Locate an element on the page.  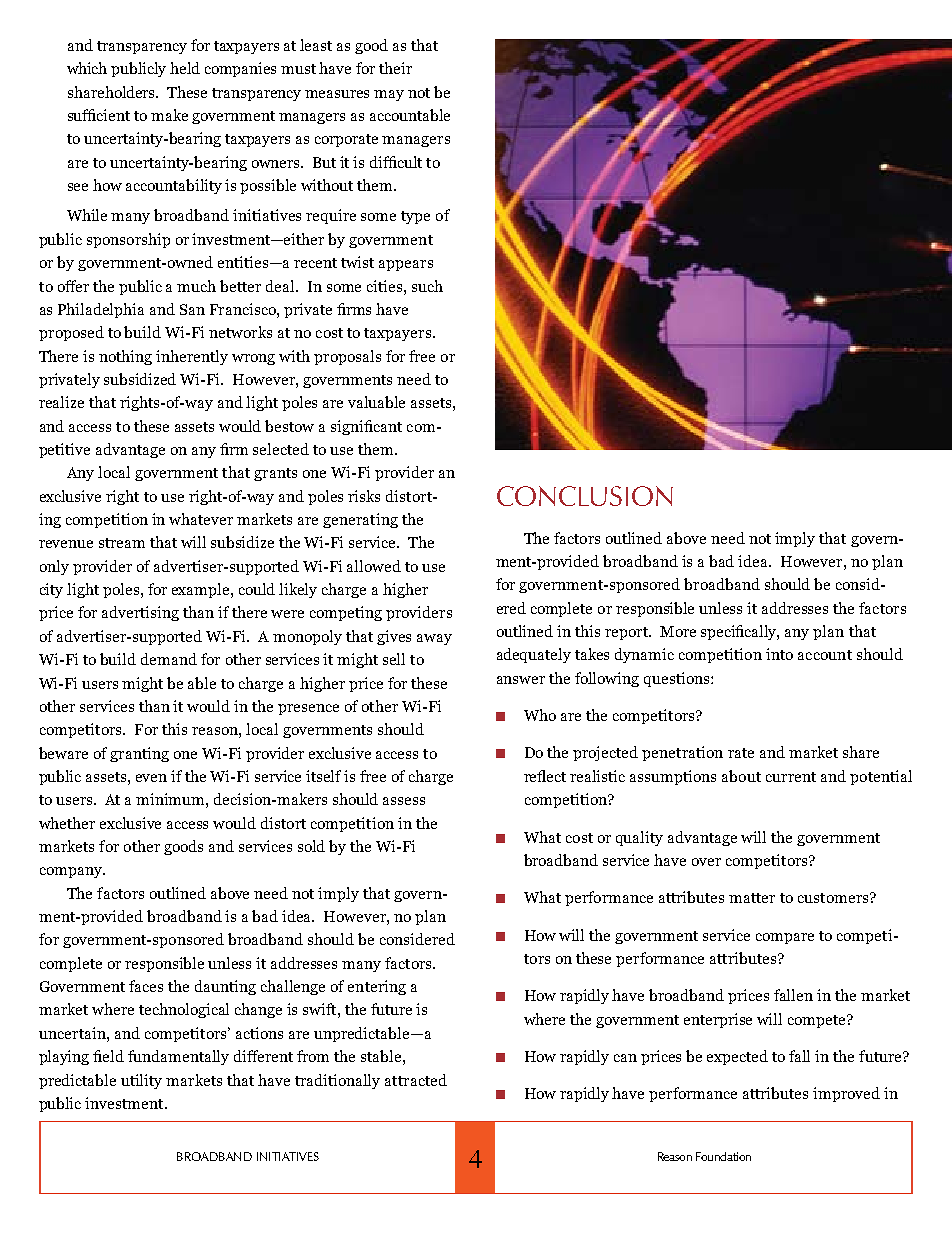
their is located at coordinates (395, 68).
